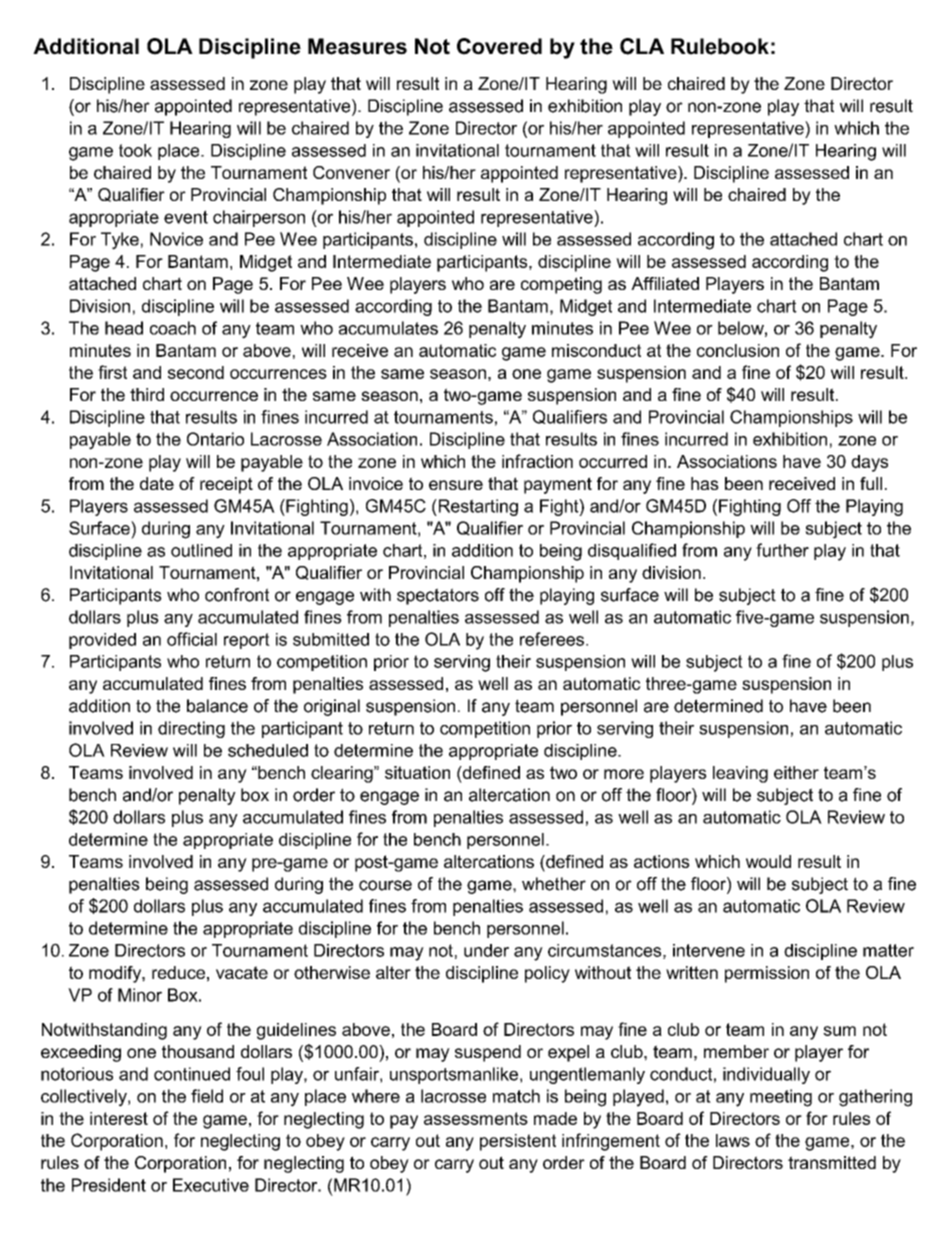 This page has width=952, height=1233. I want to click on took, so click(135, 150).
